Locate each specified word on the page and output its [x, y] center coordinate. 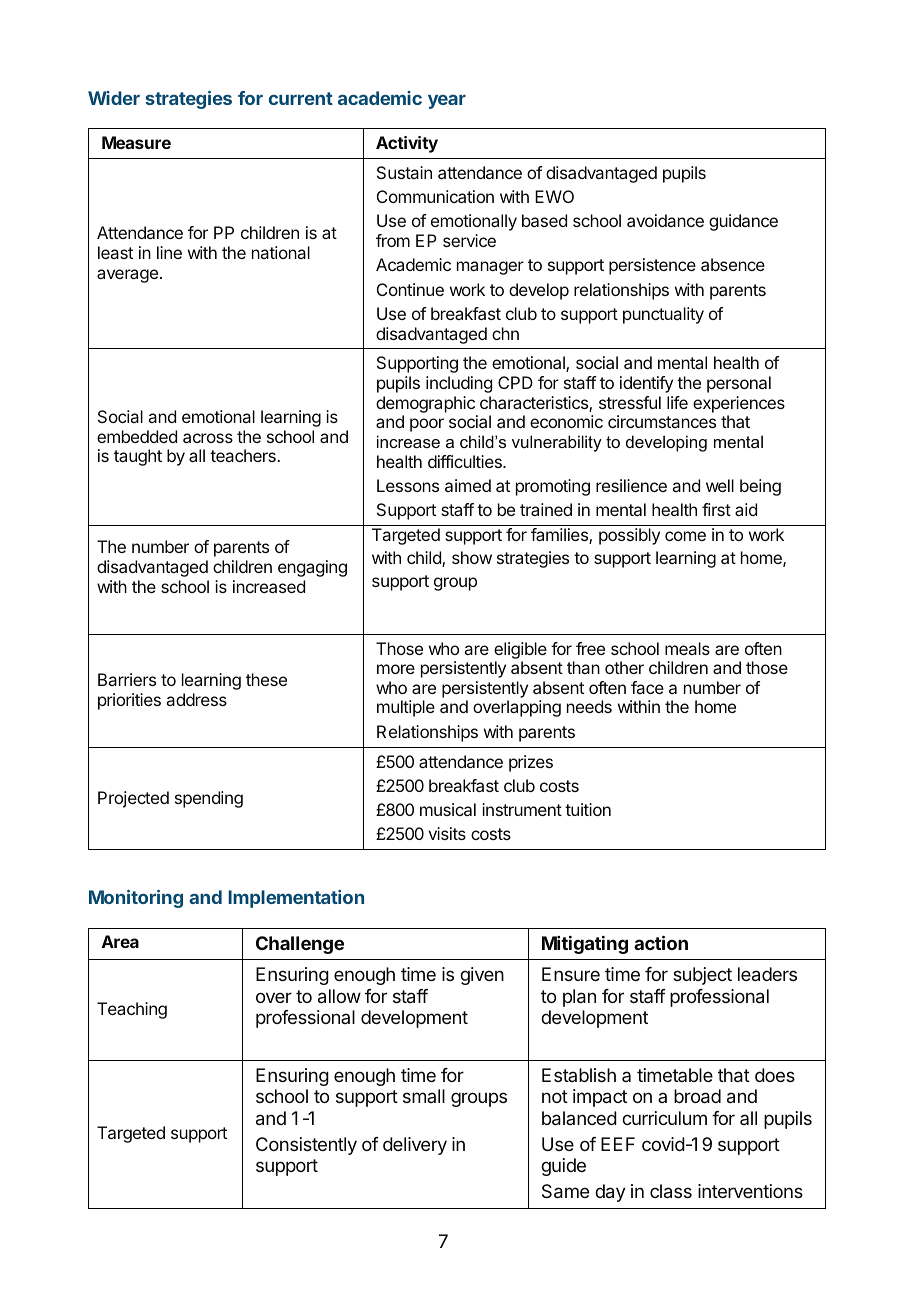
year [447, 102]
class [671, 1191]
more [396, 669]
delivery [415, 1146]
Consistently [306, 1146]
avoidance [665, 220]
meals [687, 648]
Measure [136, 142]
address [197, 699]
